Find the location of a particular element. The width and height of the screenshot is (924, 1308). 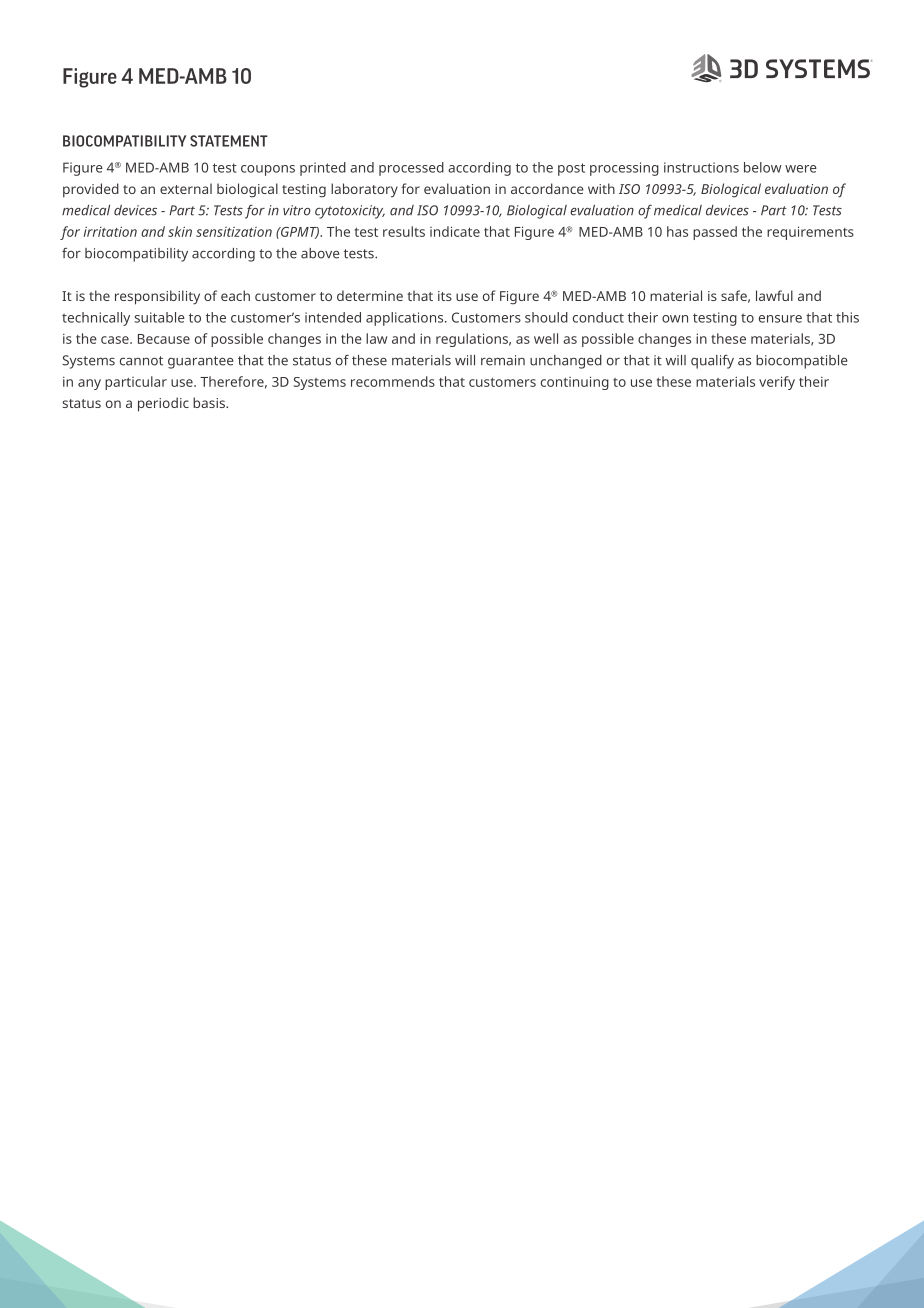

recommends is located at coordinates (393, 381).
